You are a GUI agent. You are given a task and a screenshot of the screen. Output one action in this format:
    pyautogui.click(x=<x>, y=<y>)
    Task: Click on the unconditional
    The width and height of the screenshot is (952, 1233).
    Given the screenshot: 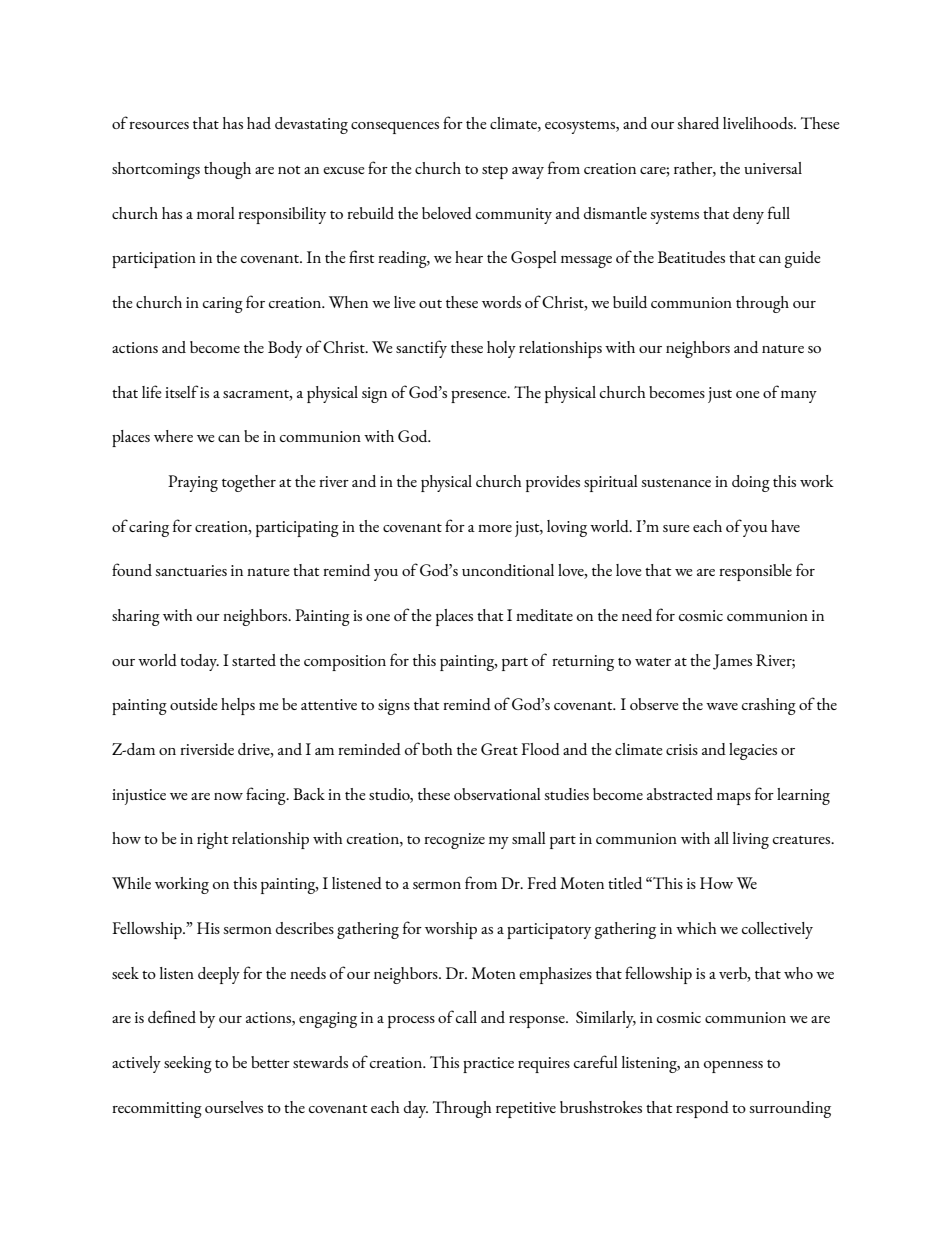 What is the action you would take?
    pyautogui.click(x=508, y=570)
